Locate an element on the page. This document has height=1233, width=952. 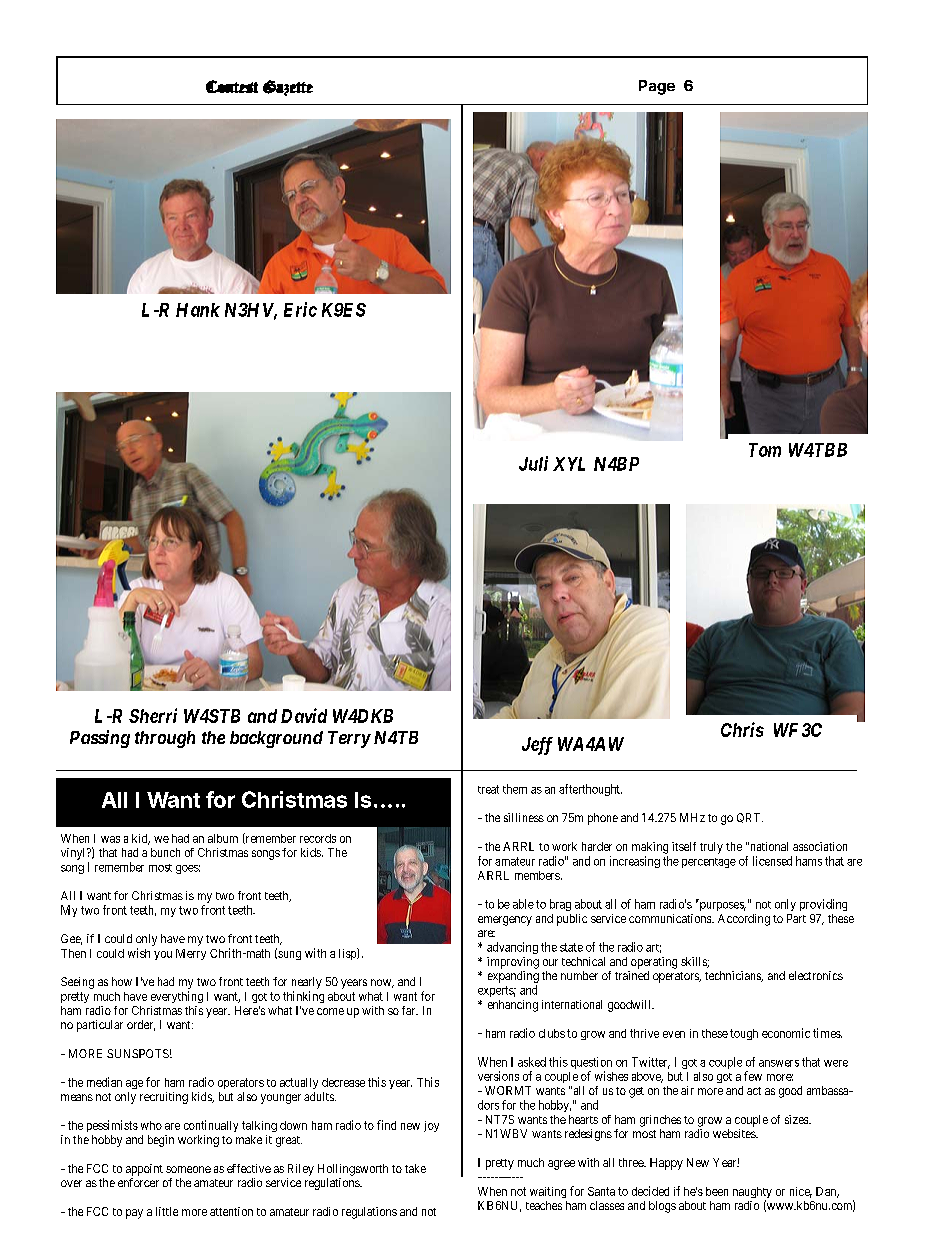
Page is located at coordinates (657, 87).
